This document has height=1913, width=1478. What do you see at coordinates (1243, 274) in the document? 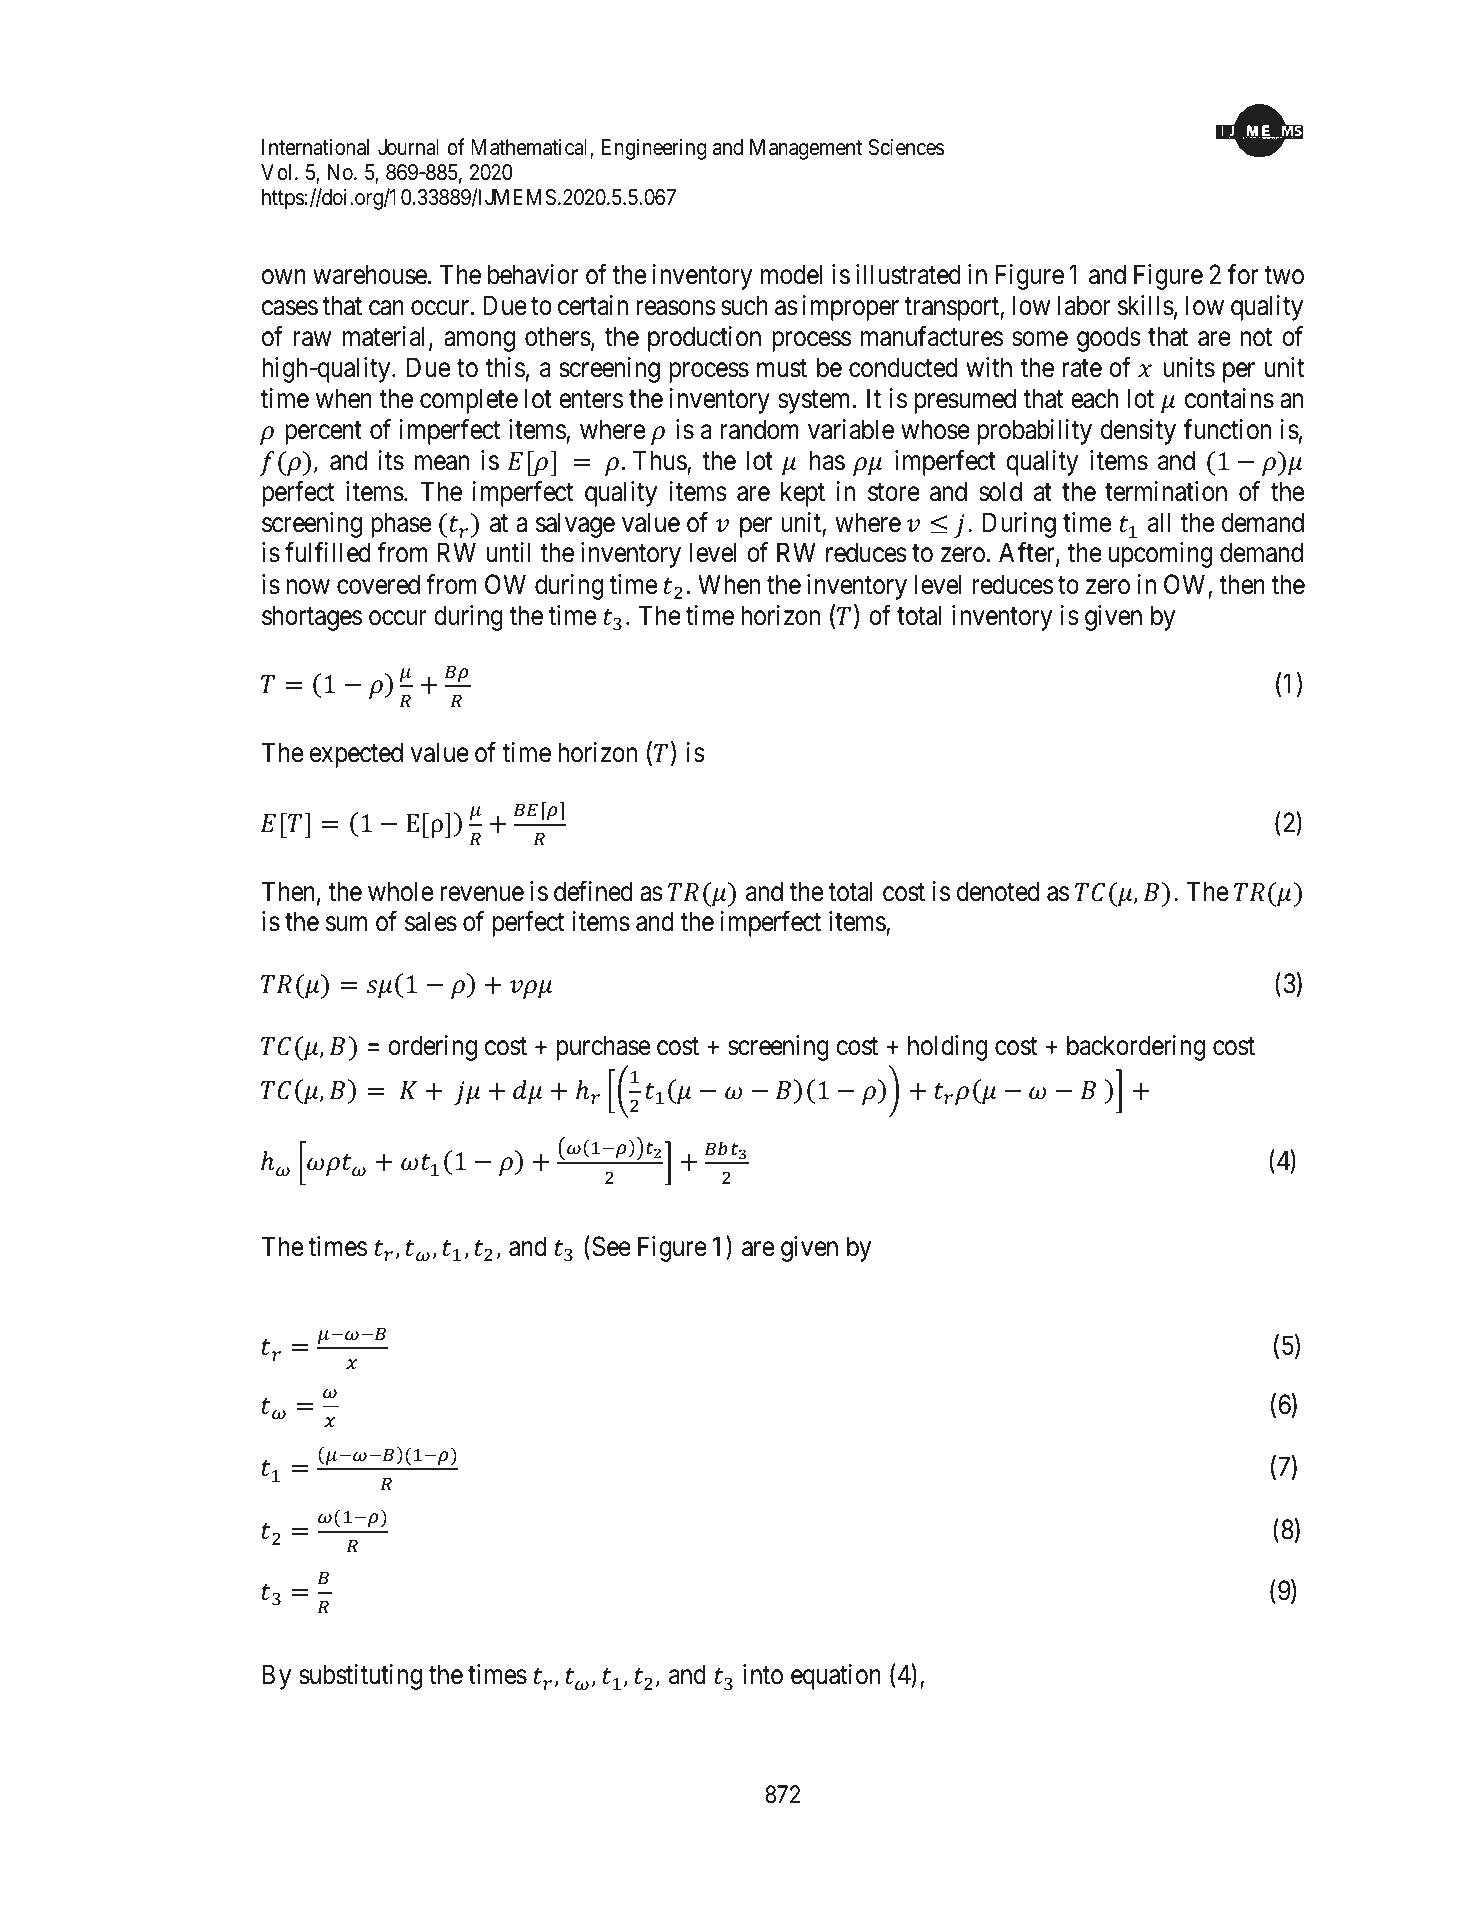
I see `for` at bounding box center [1243, 274].
